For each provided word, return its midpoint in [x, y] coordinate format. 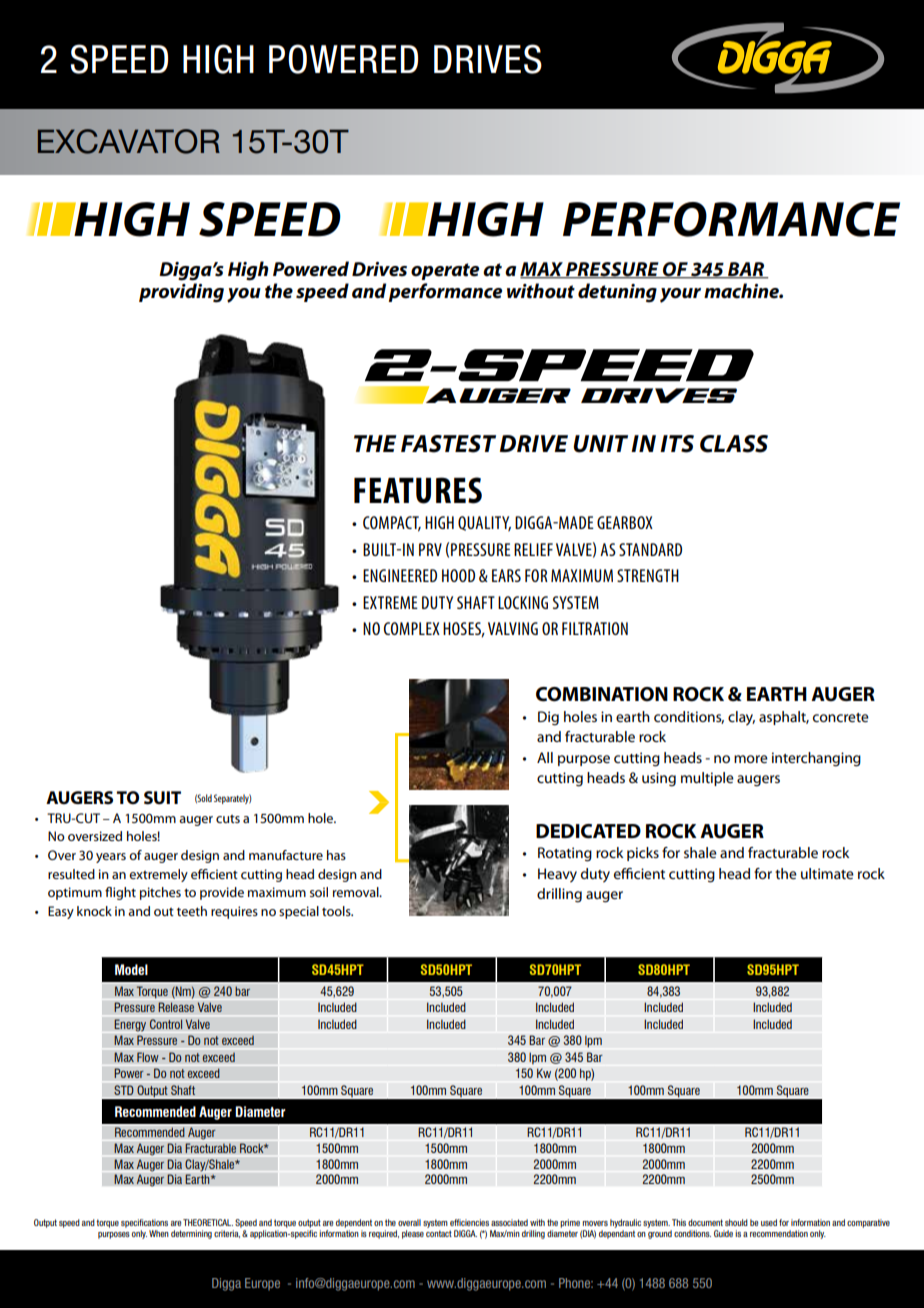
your [680, 295]
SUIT [162, 798]
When [159, 1233]
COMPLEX [412, 628]
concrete [841, 717]
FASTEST [448, 444]
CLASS [734, 444]
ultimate [827, 873]
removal [357, 892]
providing [181, 293]
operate [445, 271]
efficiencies [469, 1222]
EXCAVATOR [129, 141]
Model [131, 969]
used [769, 1222]
